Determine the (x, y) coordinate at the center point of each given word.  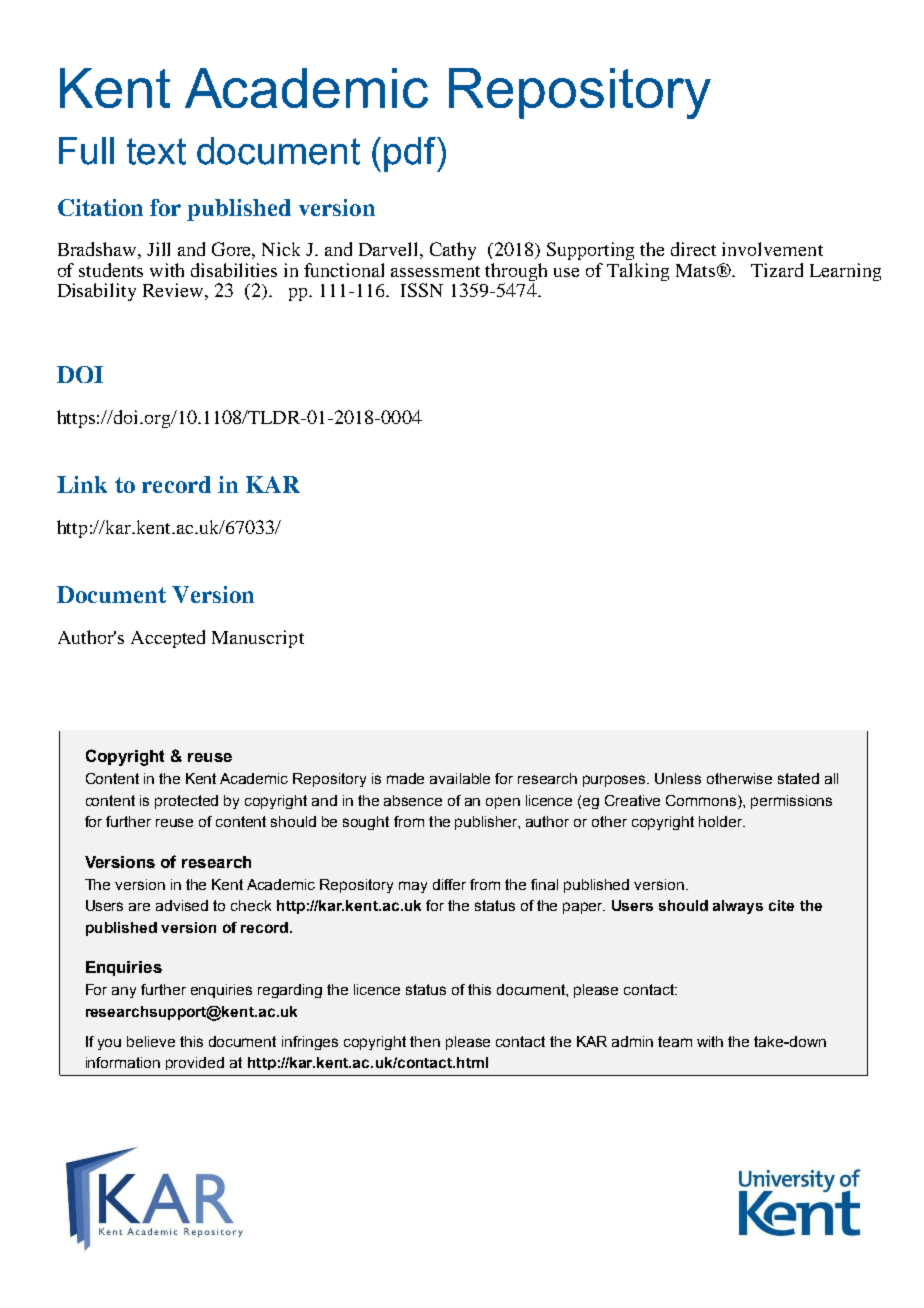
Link (82, 484)
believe (151, 1041)
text (156, 151)
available (460, 778)
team (675, 1041)
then (425, 1041)
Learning (845, 272)
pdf (411, 154)
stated (798, 778)
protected (186, 802)
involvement (772, 249)
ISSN (422, 290)
